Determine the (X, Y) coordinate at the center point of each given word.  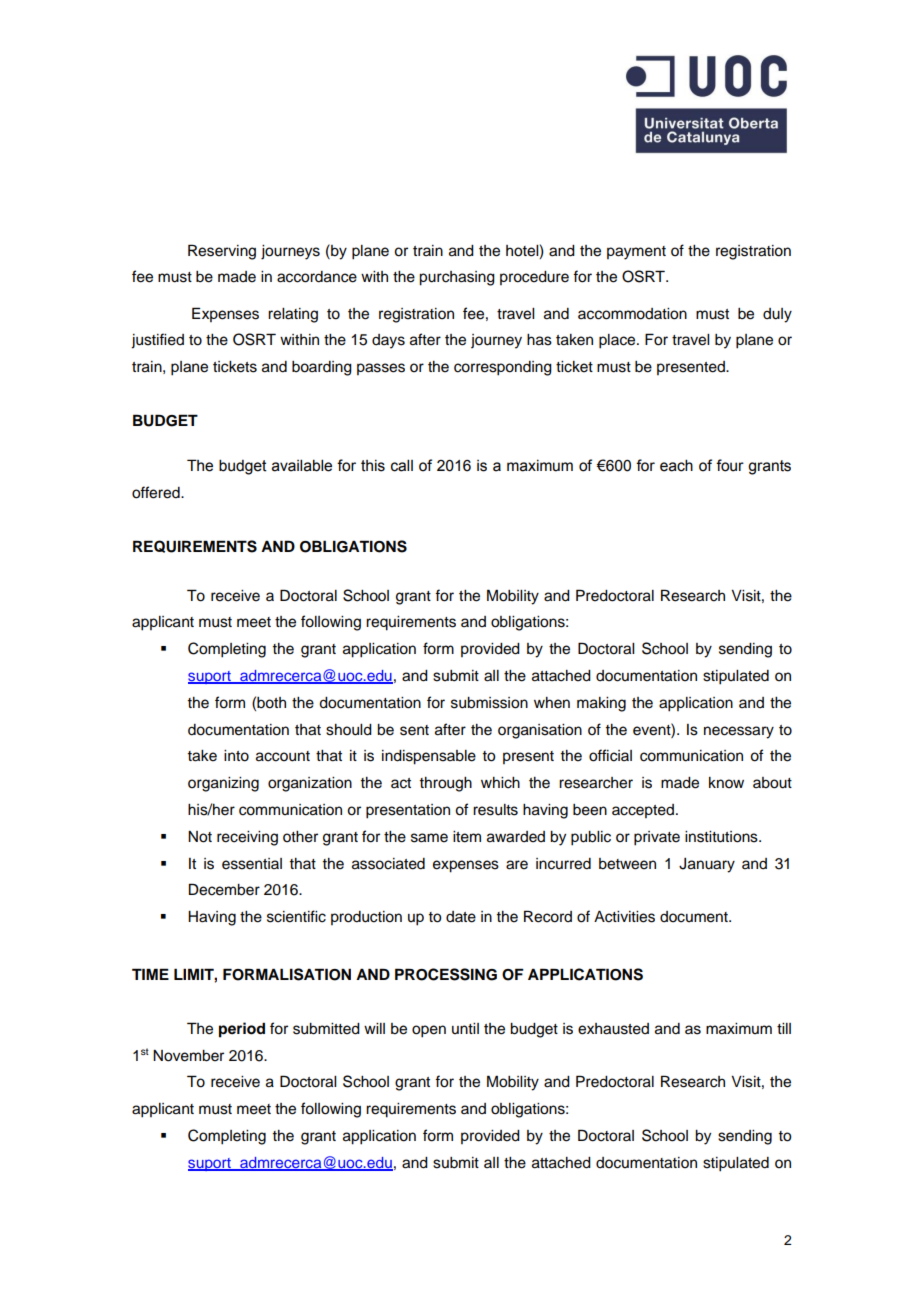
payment (636, 253)
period (242, 1030)
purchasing (457, 278)
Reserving (222, 252)
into (236, 756)
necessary (739, 732)
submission (489, 703)
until (465, 1028)
